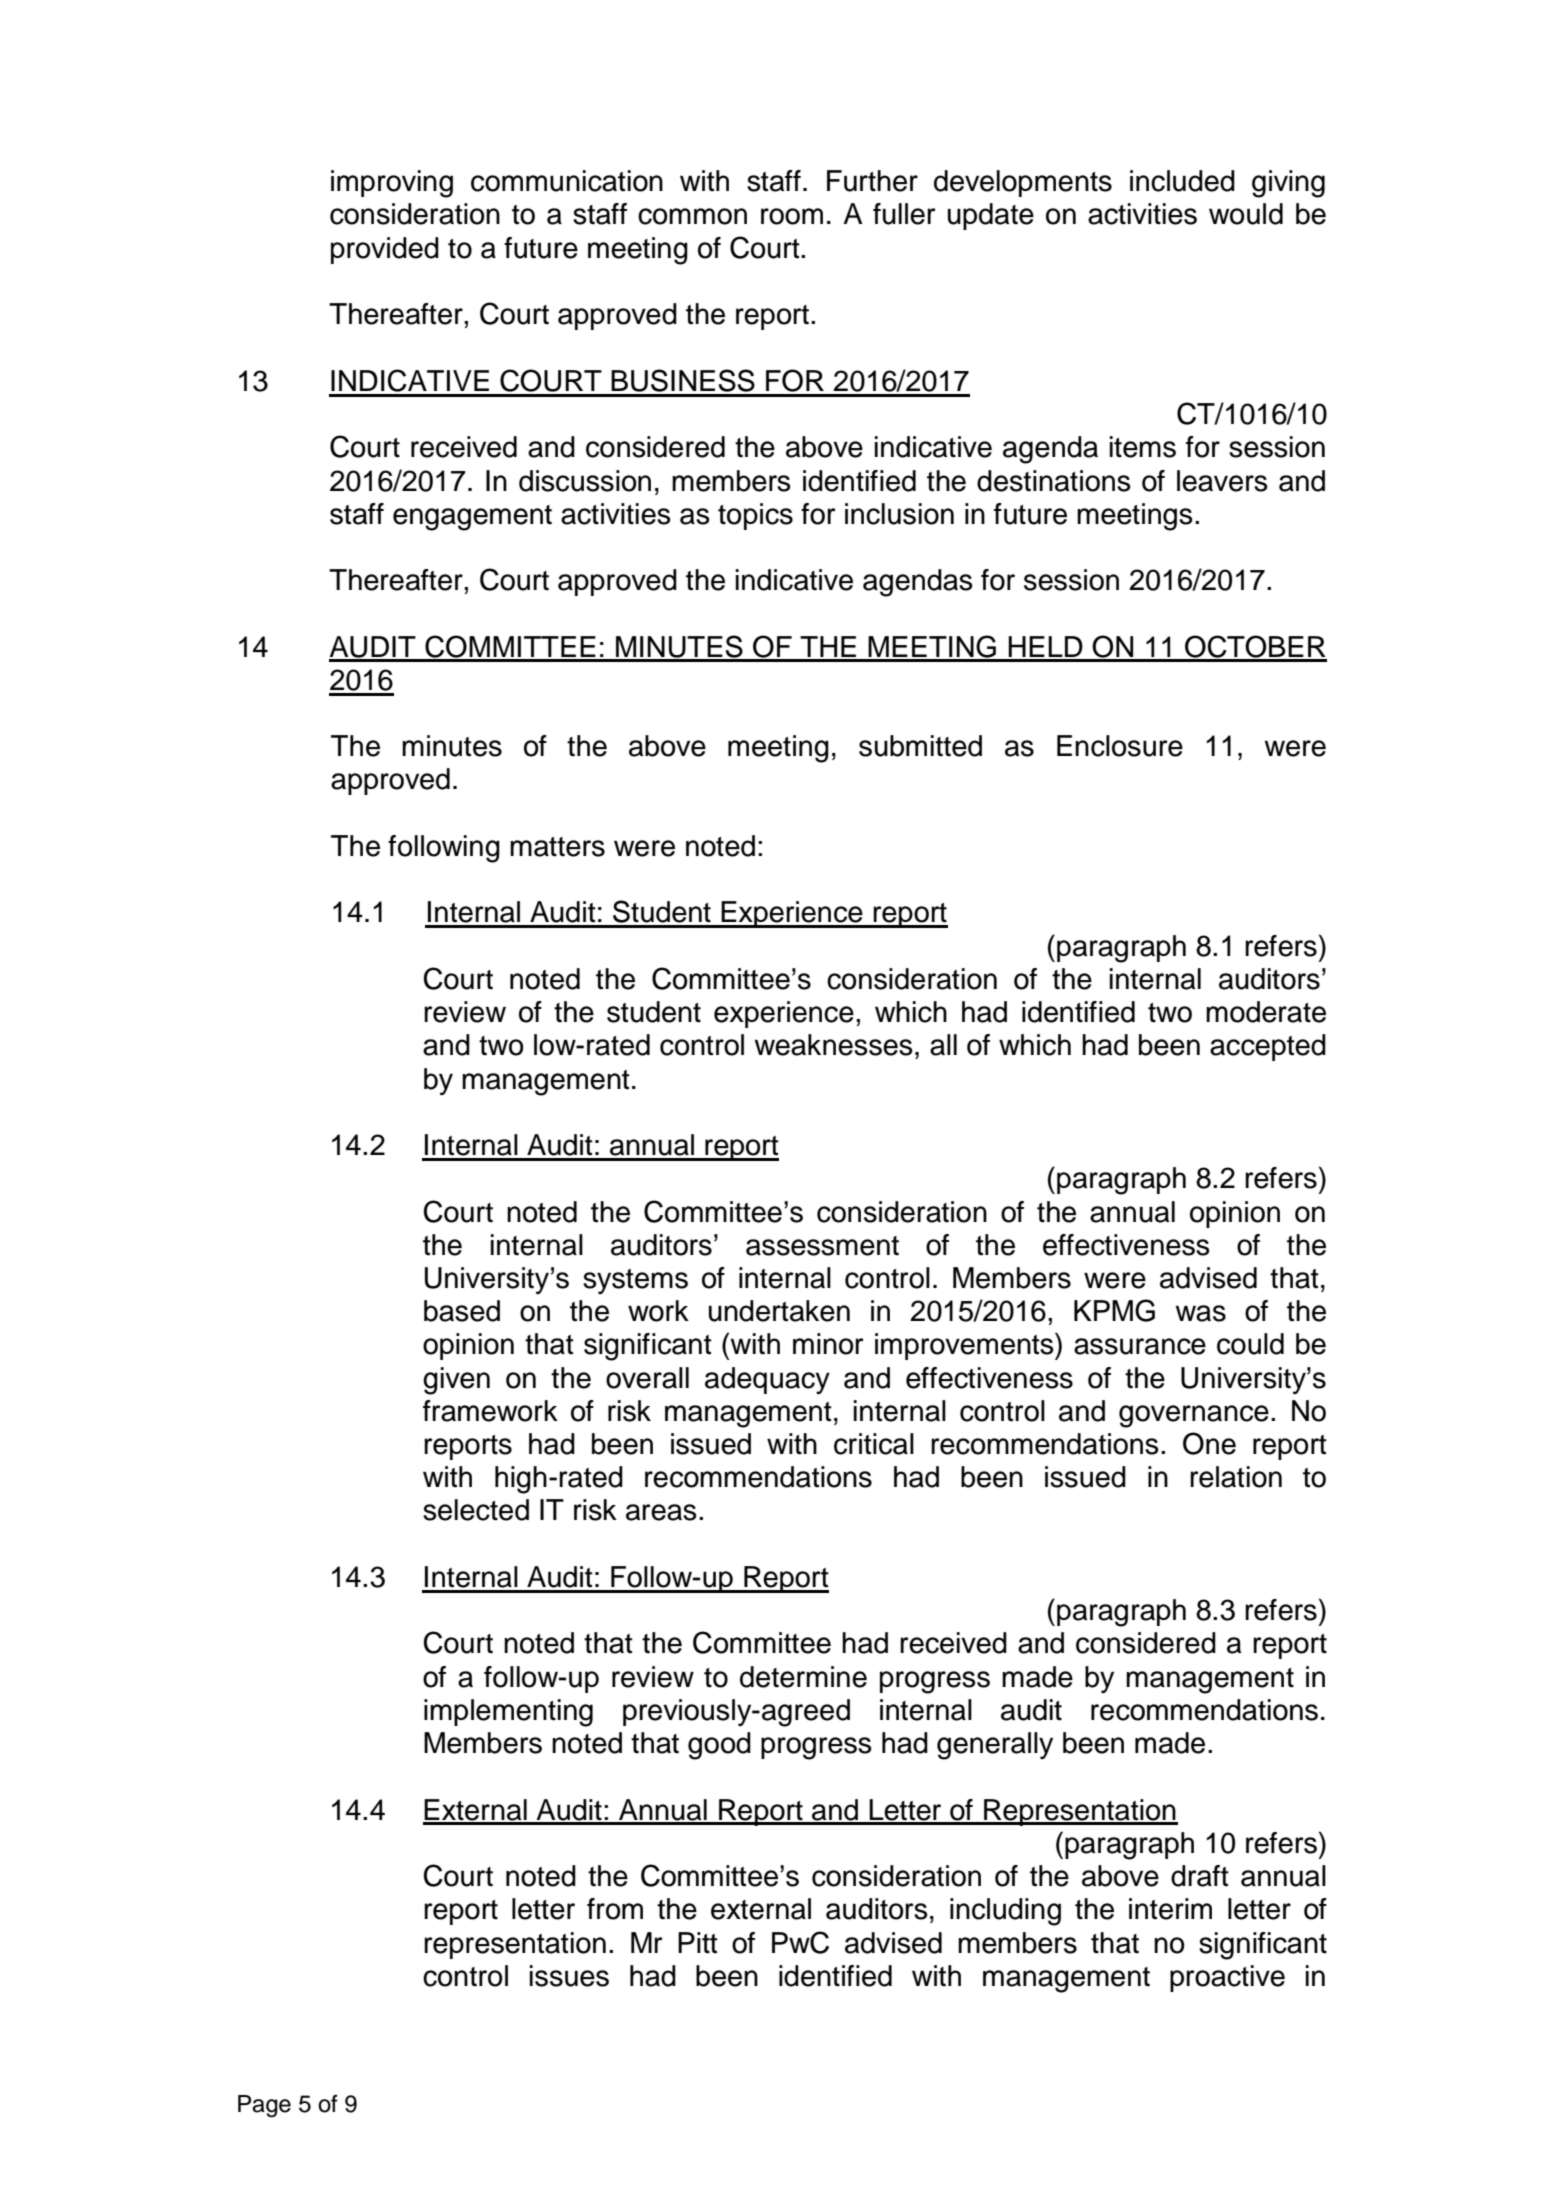 Image resolution: width=1563 pixels, height=2212 pixels. What do you see at coordinates (1194, 1416) in the screenshot?
I see `governance` at bounding box center [1194, 1416].
